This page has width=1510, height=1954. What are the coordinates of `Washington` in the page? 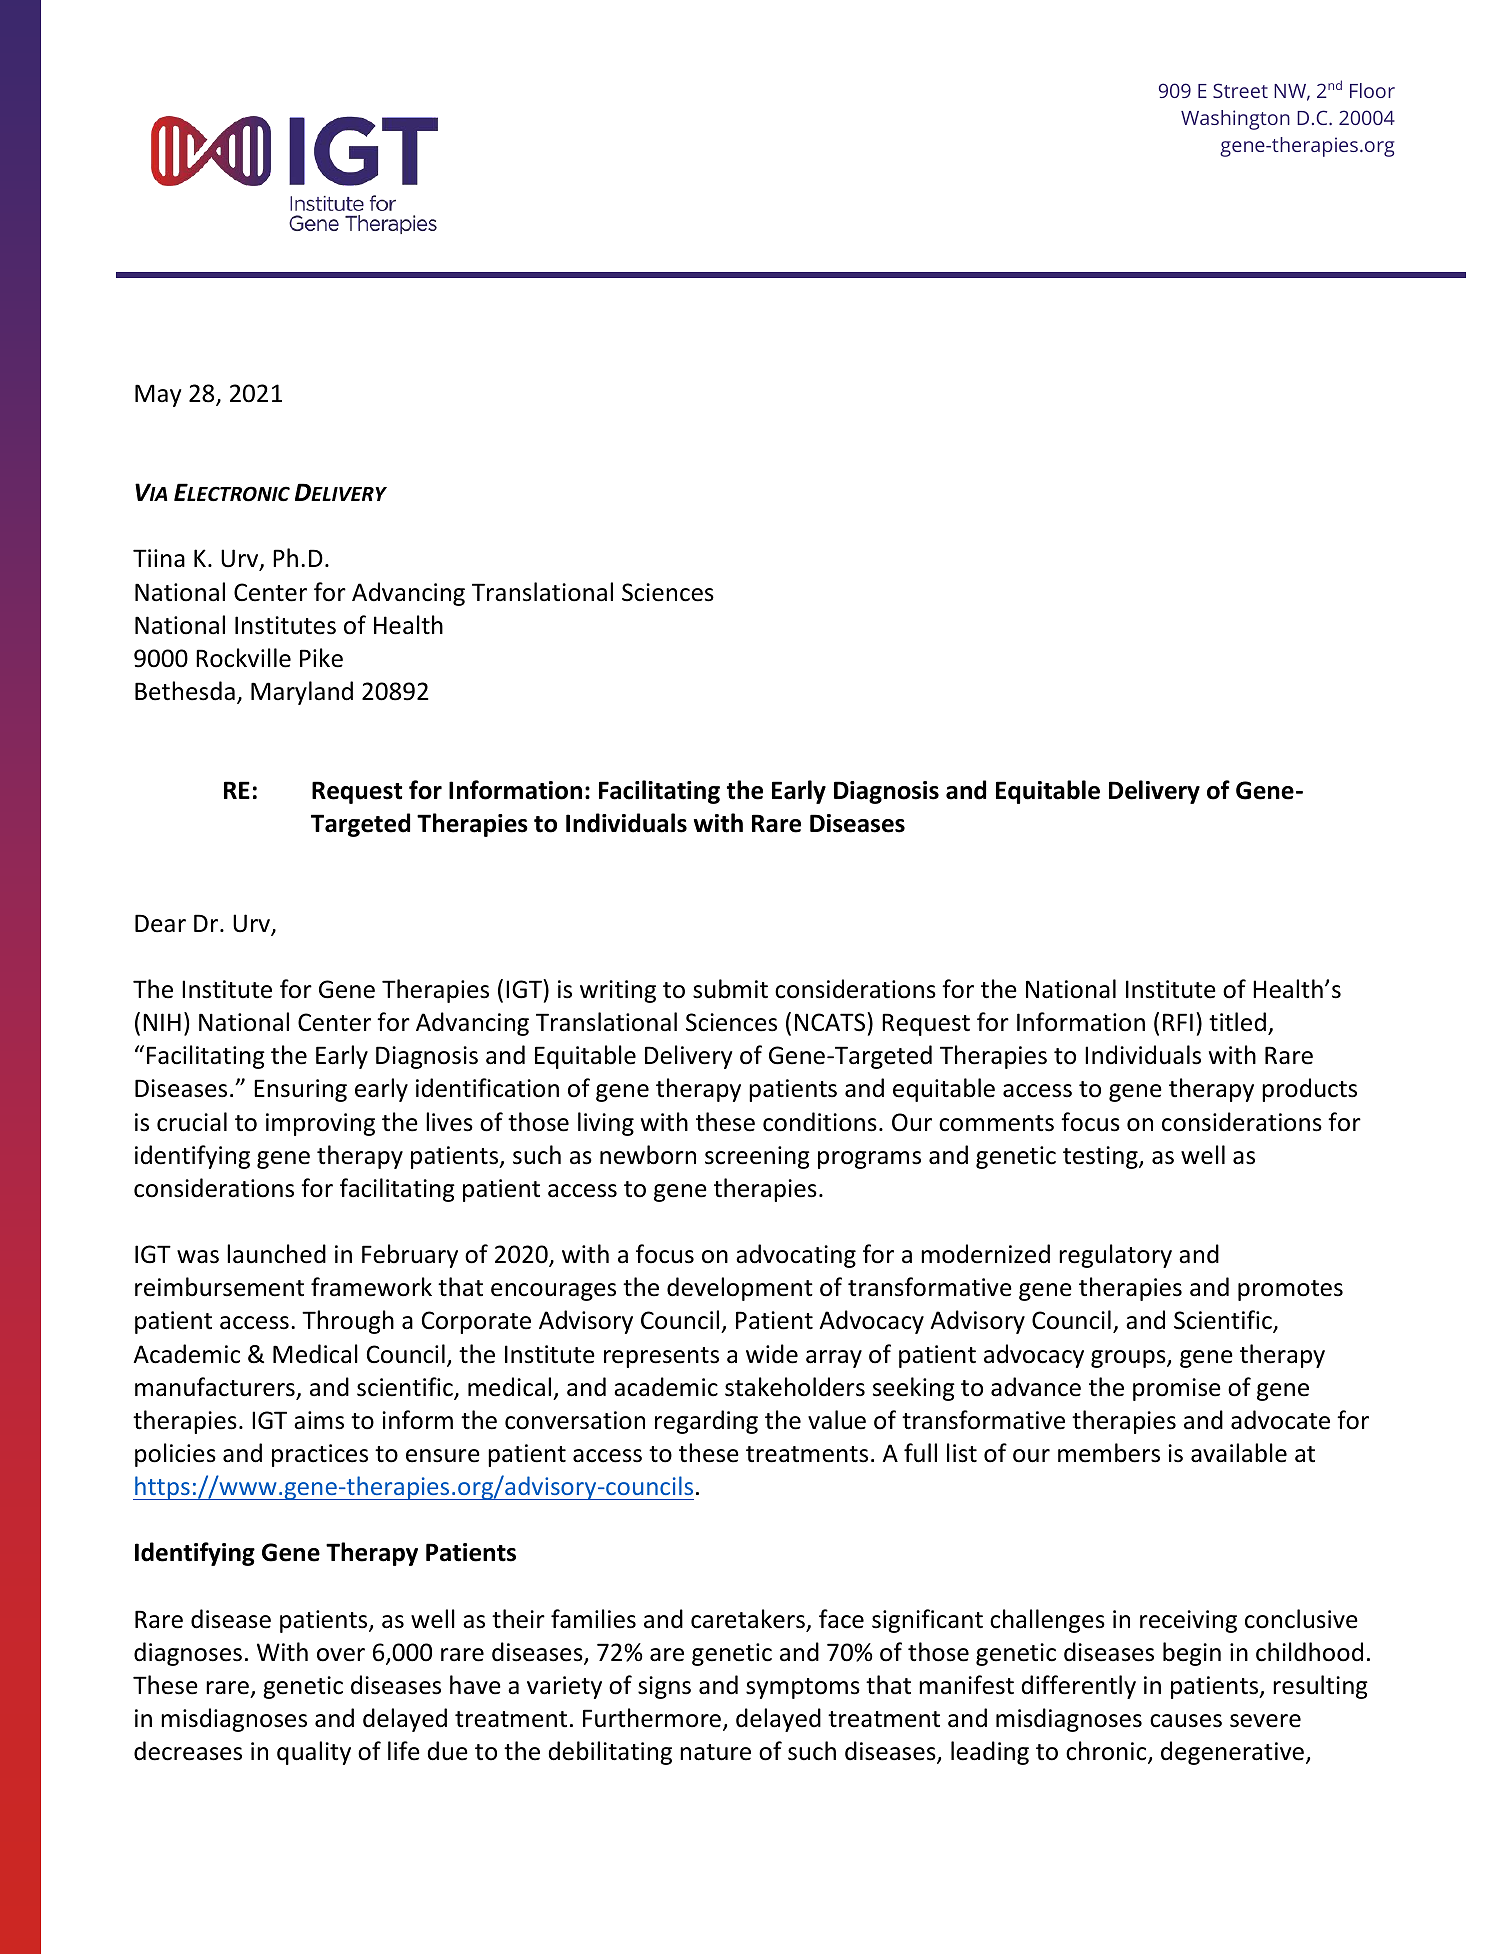 It's located at (1235, 120).
